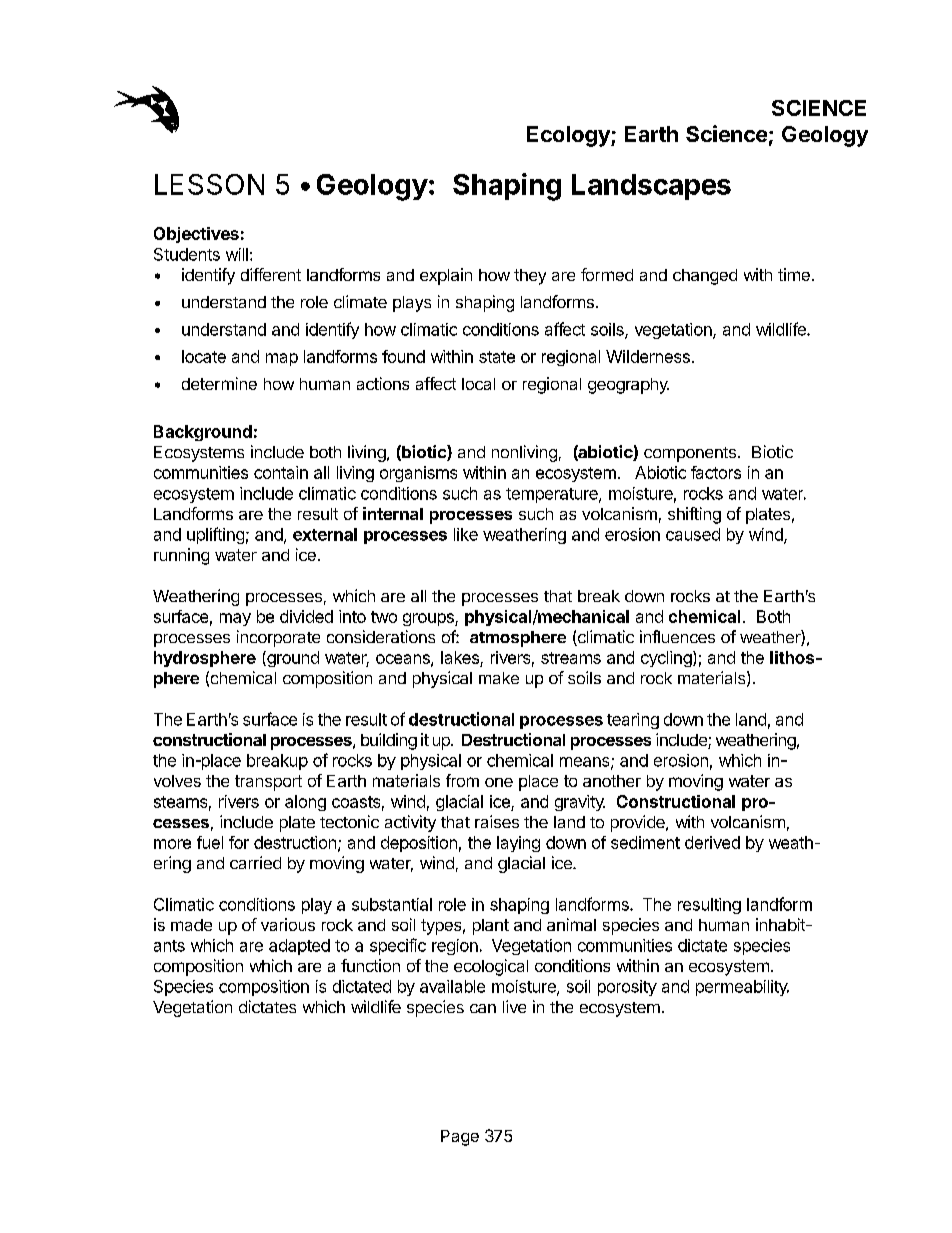 The height and width of the image is (1233, 952). Describe the element at coordinates (460, 657) in the image. I see `lakes` at that location.
